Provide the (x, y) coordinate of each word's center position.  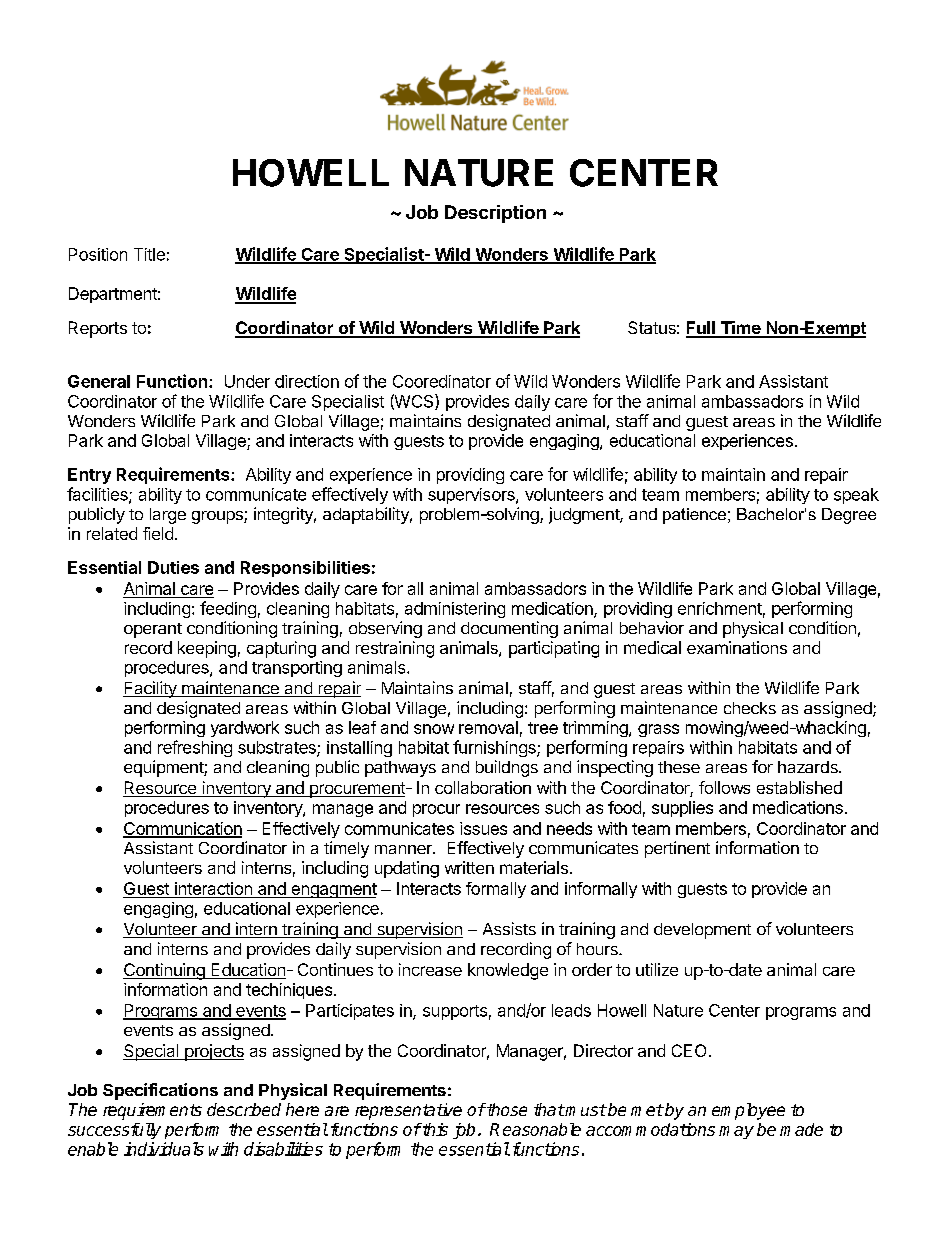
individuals (164, 1149)
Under (247, 381)
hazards (809, 767)
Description (495, 214)
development (702, 931)
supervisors (472, 496)
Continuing (165, 971)
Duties (173, 567)
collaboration (483, 787)
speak (856, 496)
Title (149, 254)
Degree (849, 516)
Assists (509, 928)
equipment (164, 768)
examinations (737, 647)
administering (455, 610)
